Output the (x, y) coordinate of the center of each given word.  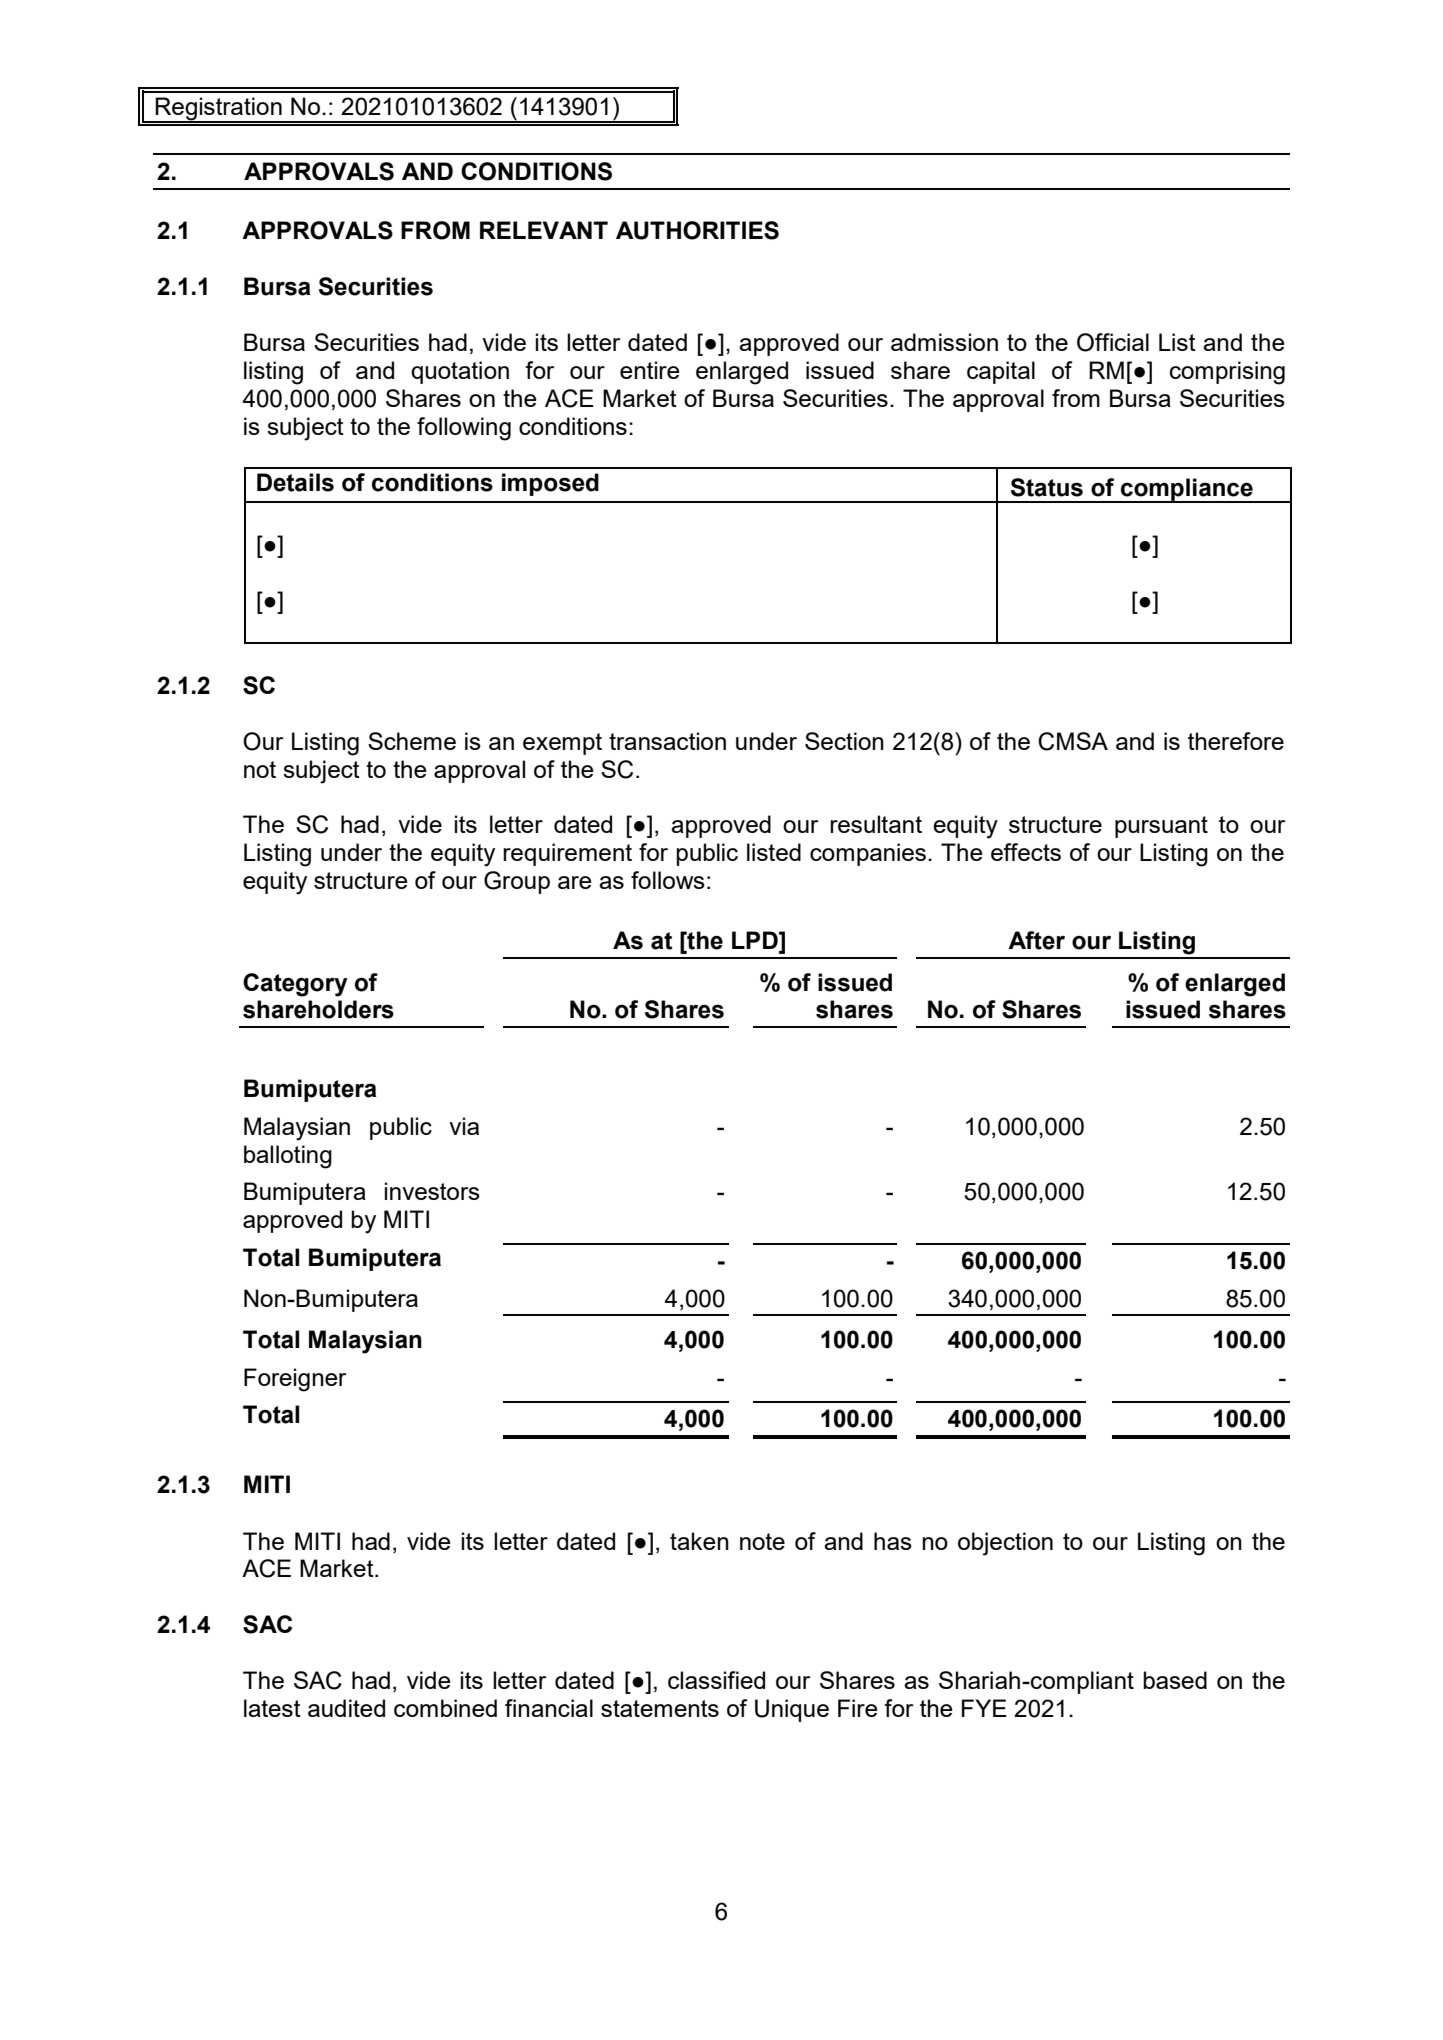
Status (1047, 487)
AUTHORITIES (697, 230)
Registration (219, 110)
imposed (550, 484)
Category (295, 985)
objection (1005, 1544)
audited (346, 1708)
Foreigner (295, 1380)
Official (1113, 342)
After (1036, 940)
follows (668, 880)
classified (716, 1680)
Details (295, 482)
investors (432, 1191)
